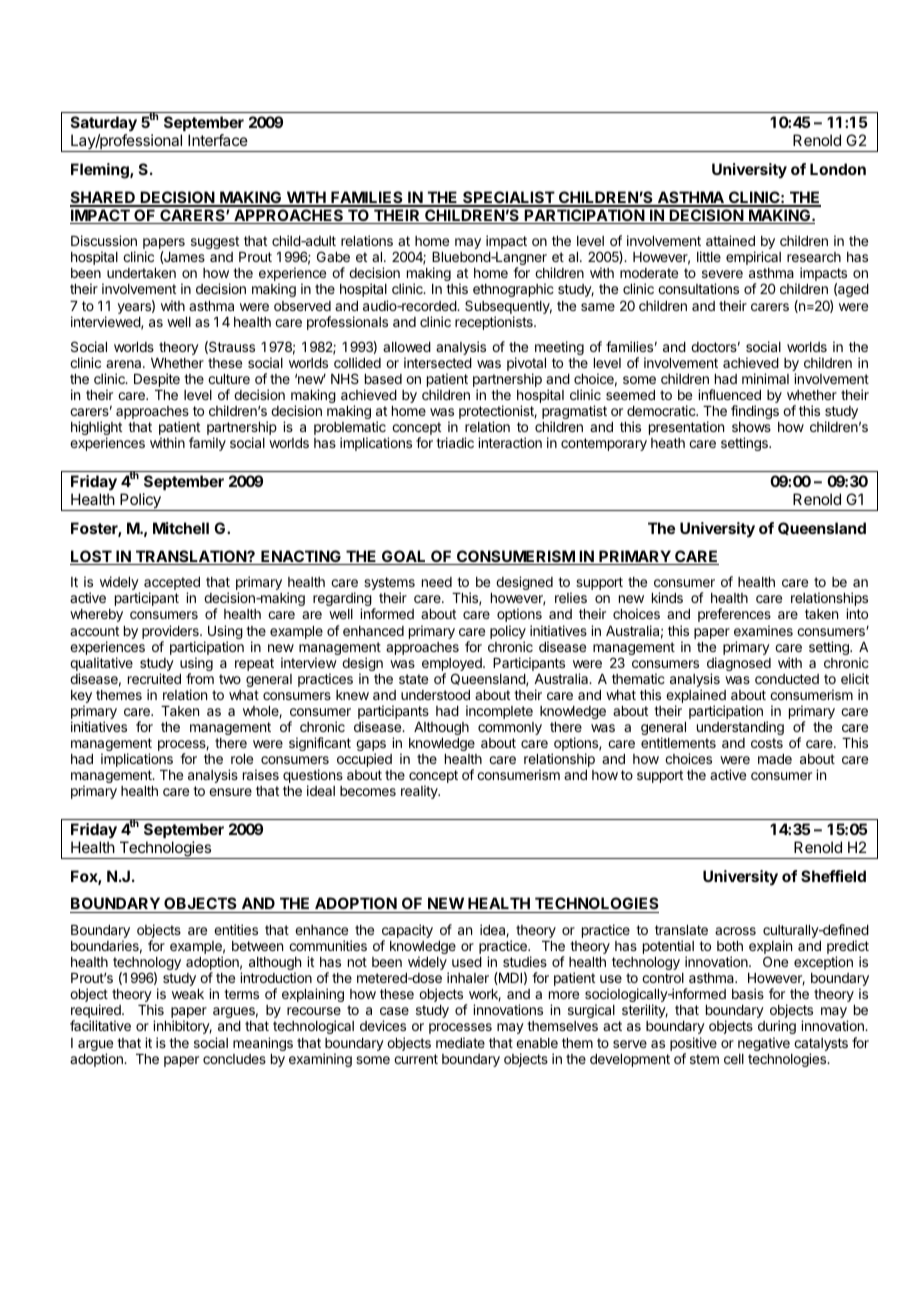 The image size is (924, 1308). I want to click on need, so click(437, 582).
